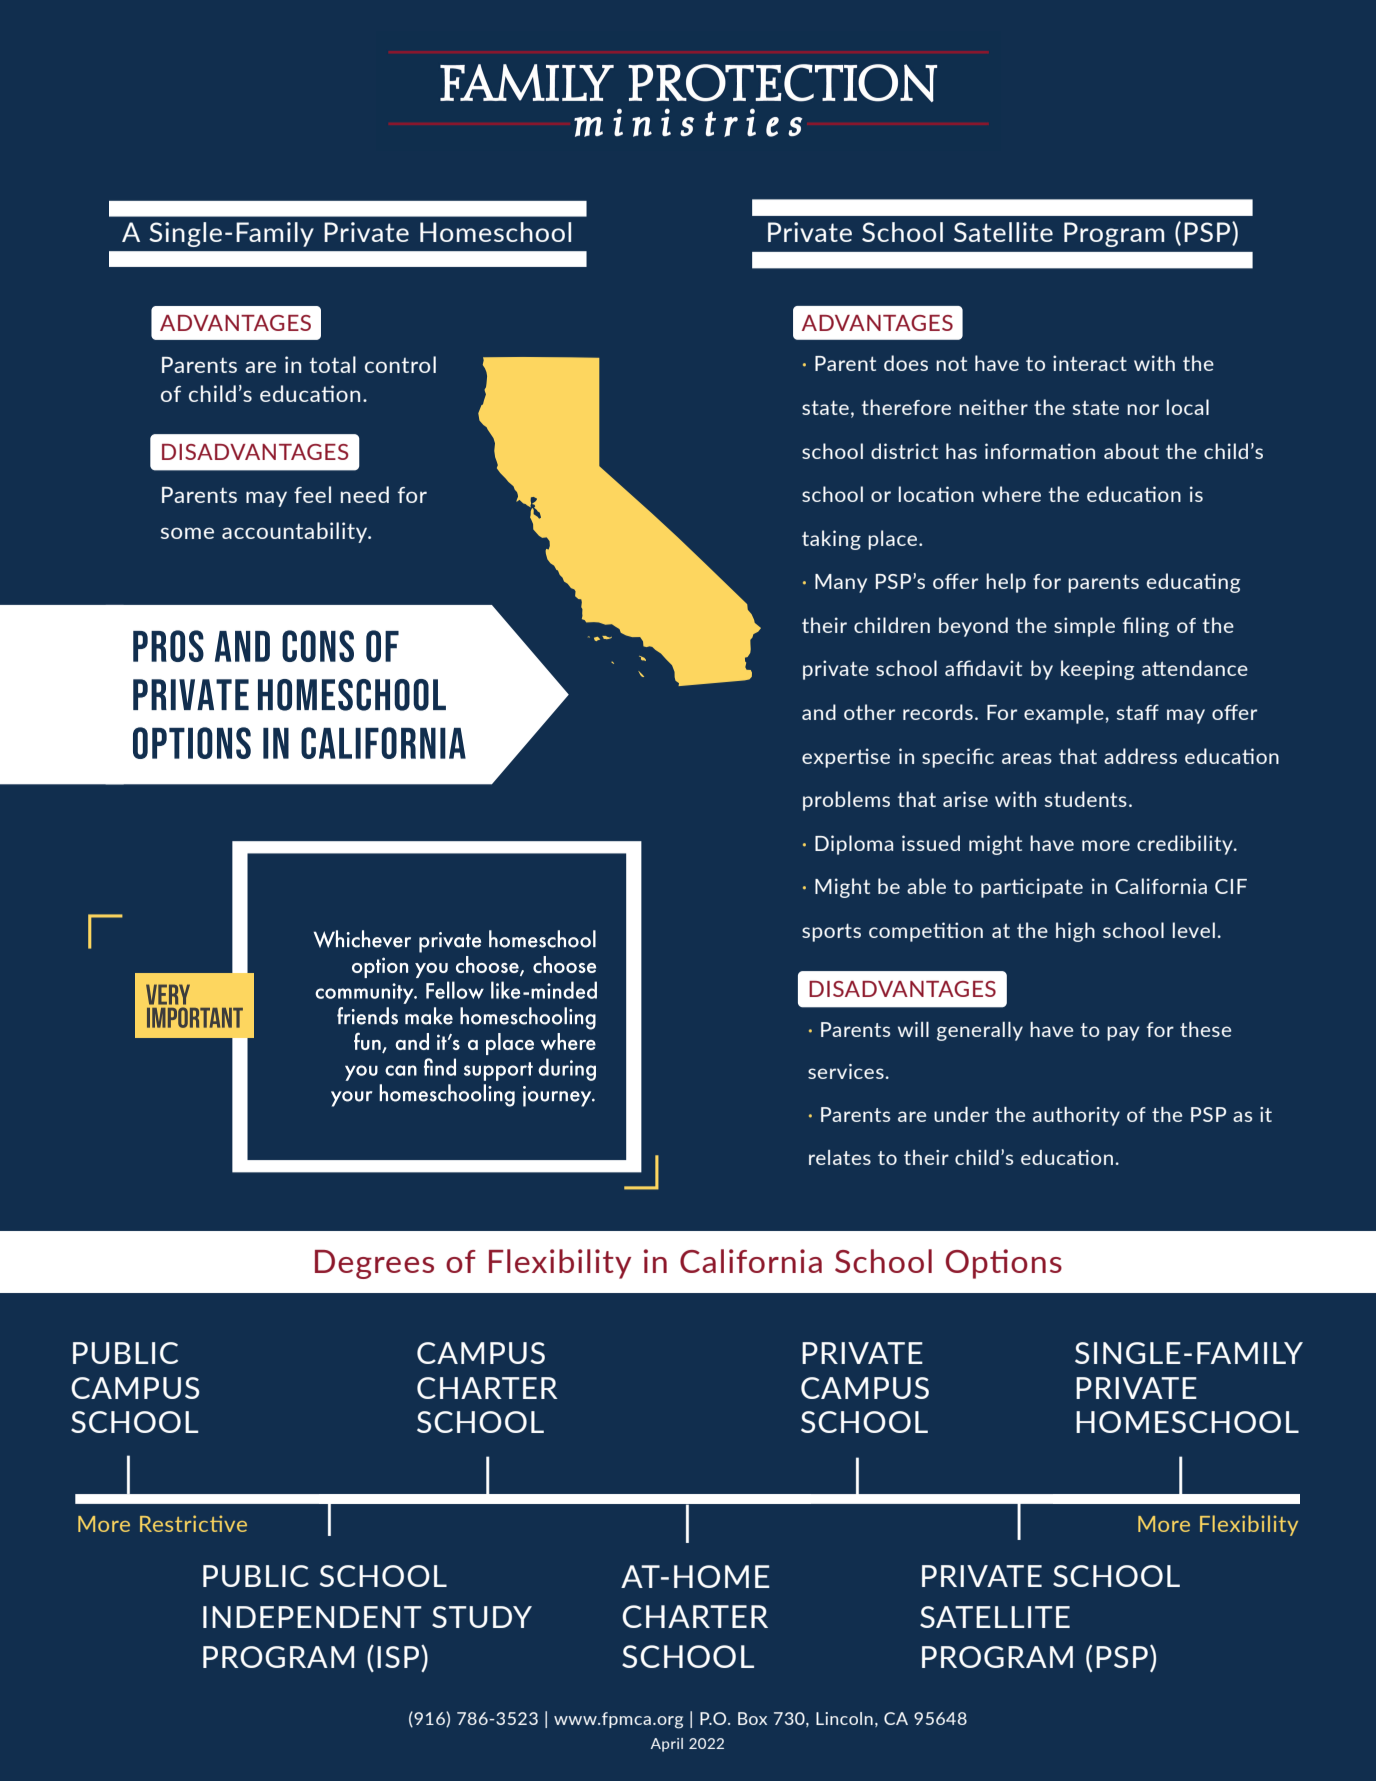 The height and width of the screenshot is (1781, 1376). Describe the element at coordinates (906, 407) in the screenshot. I see `therefore` at that location.
